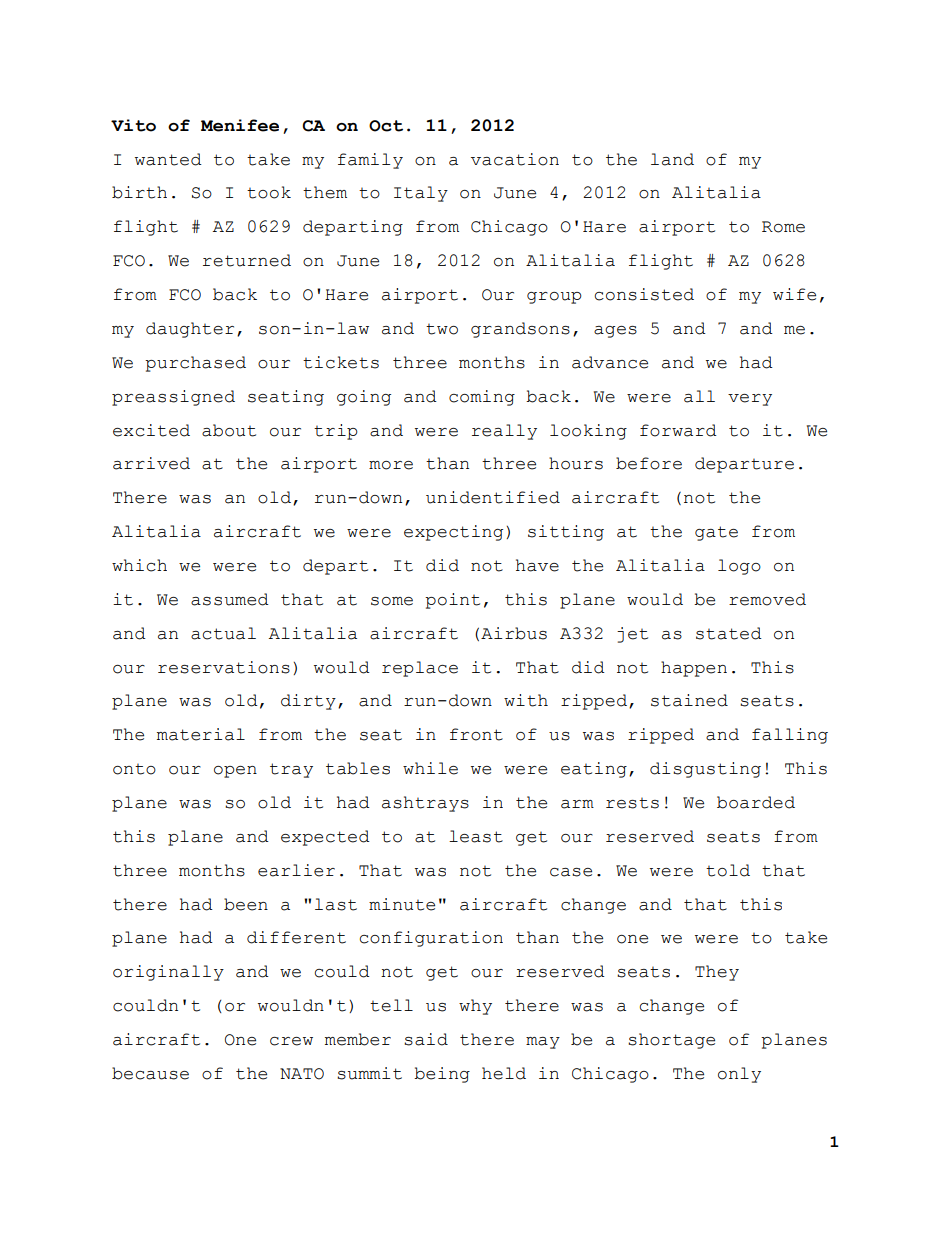 Image resolution: width=952 pixels, height=1233 pixels. What do you see at coordinates (420, 669) in the screenshot?
I see `replace` at bounding box center [420, 669].
